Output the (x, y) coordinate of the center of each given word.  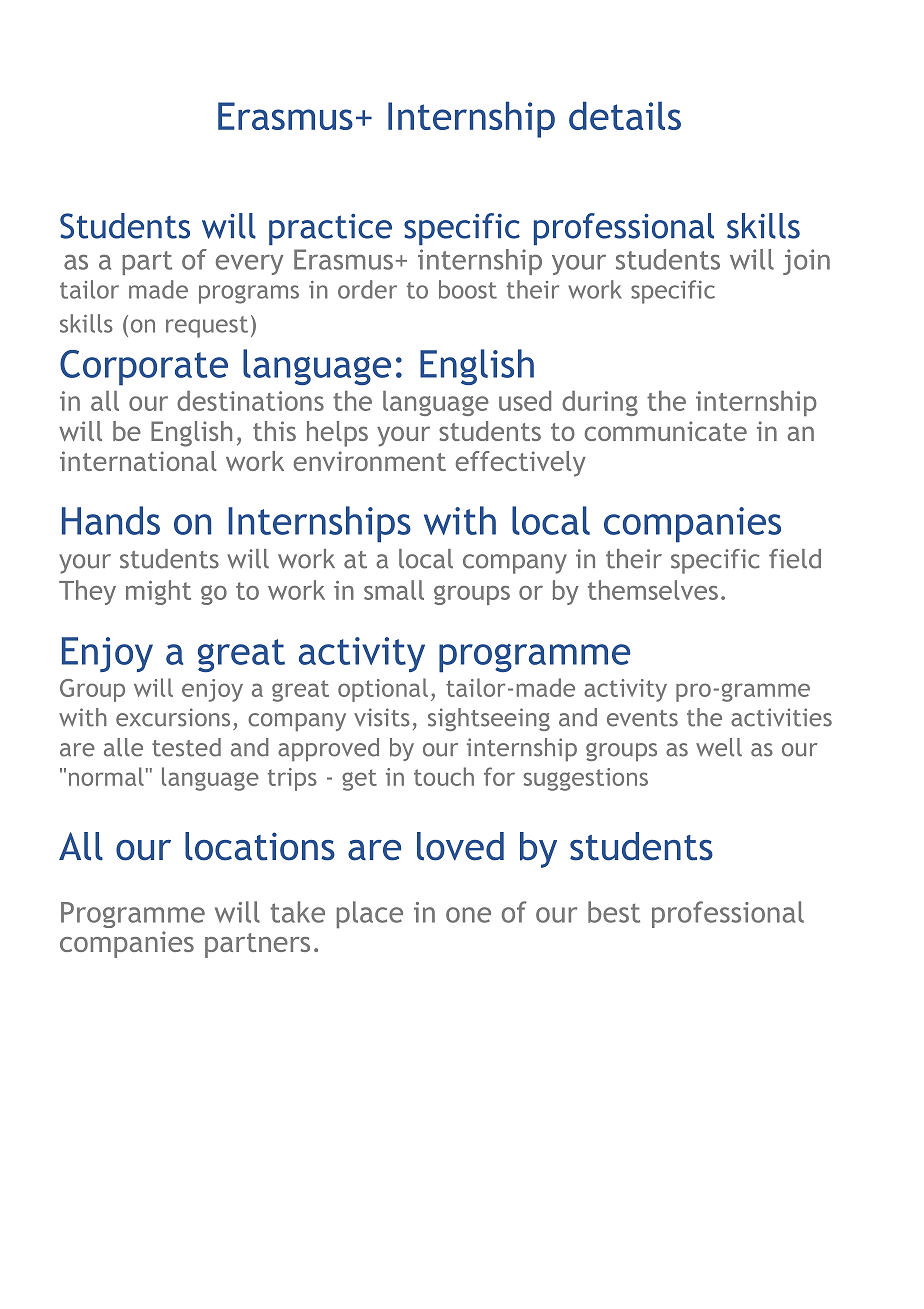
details (625, 115)
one (468, 915)
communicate (666, 431)
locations (260, 846)
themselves (653, 590)
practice (330, 229)
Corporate (144, 368)
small (394, 590)
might (158, 592)
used (525, 401)
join (806, 262)
